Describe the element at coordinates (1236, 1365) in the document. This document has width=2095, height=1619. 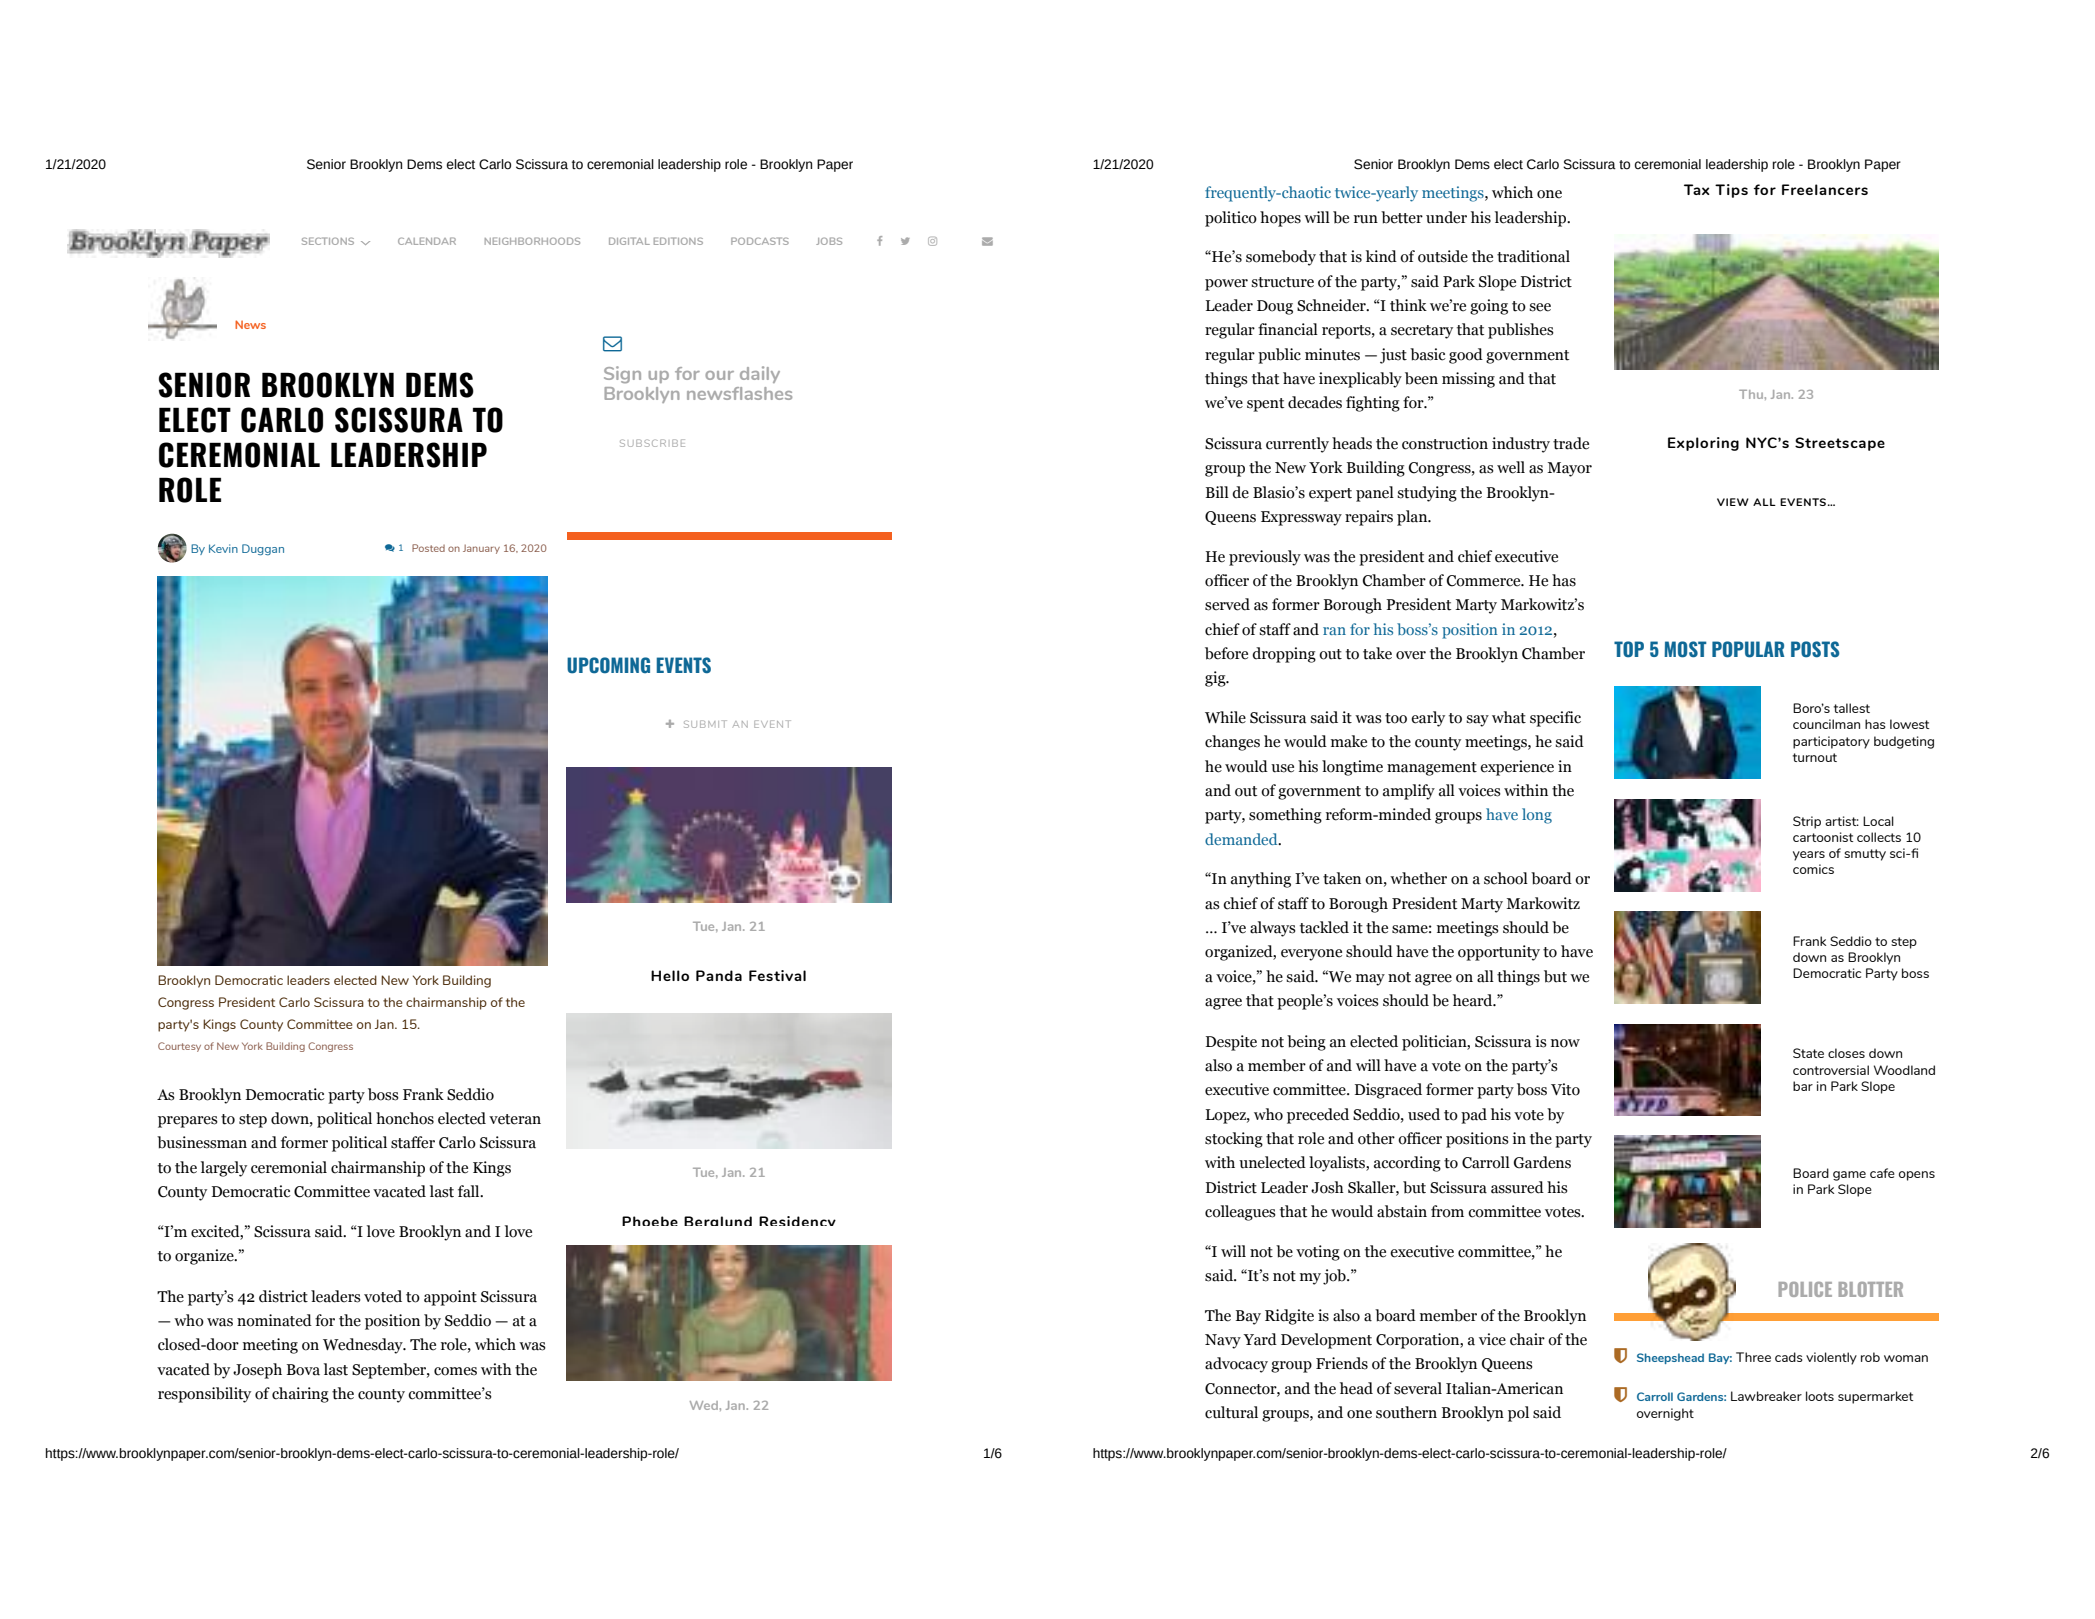
I see `advocacy` at that location.
